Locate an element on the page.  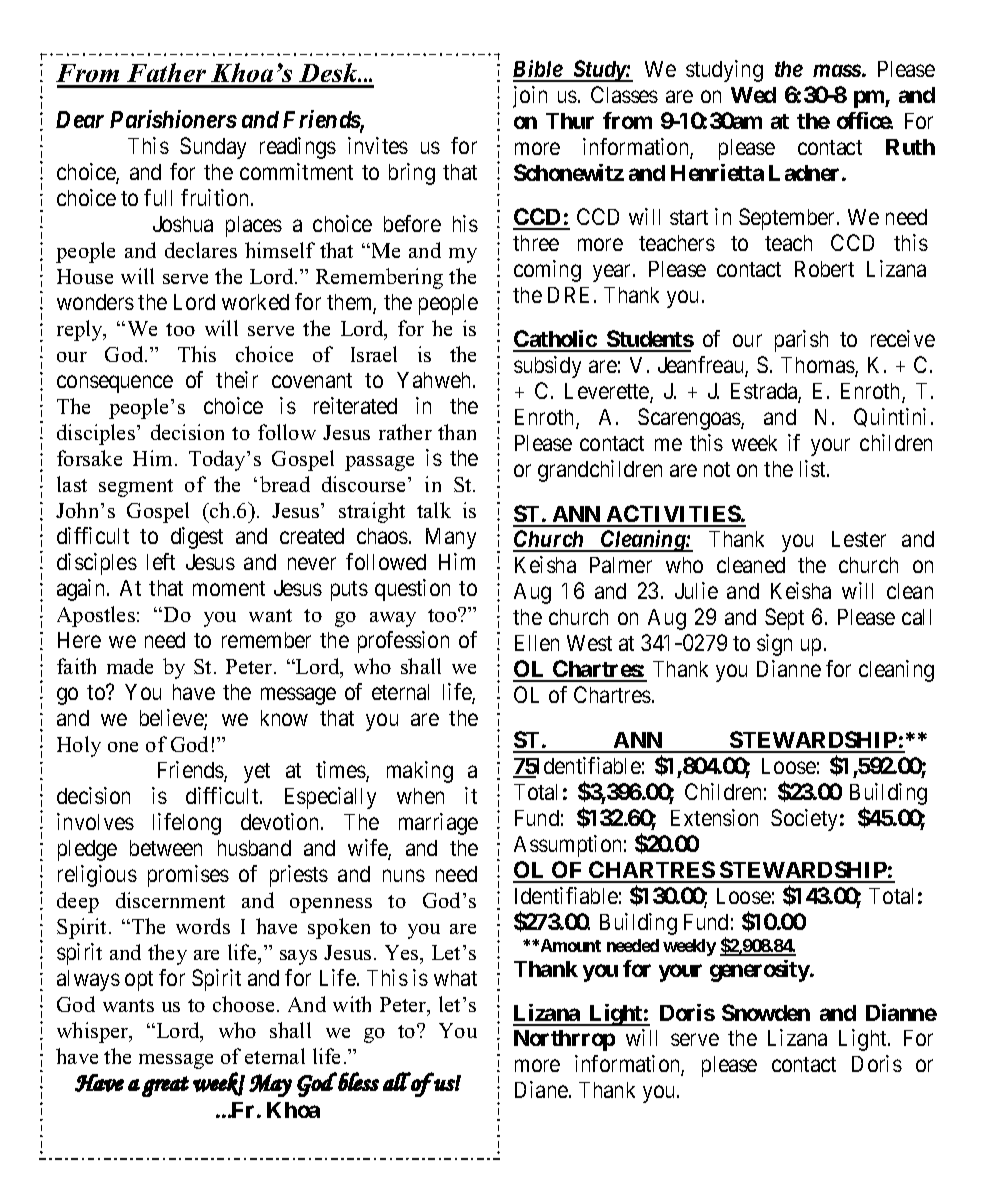
left is located at coordinates (161, 561).
